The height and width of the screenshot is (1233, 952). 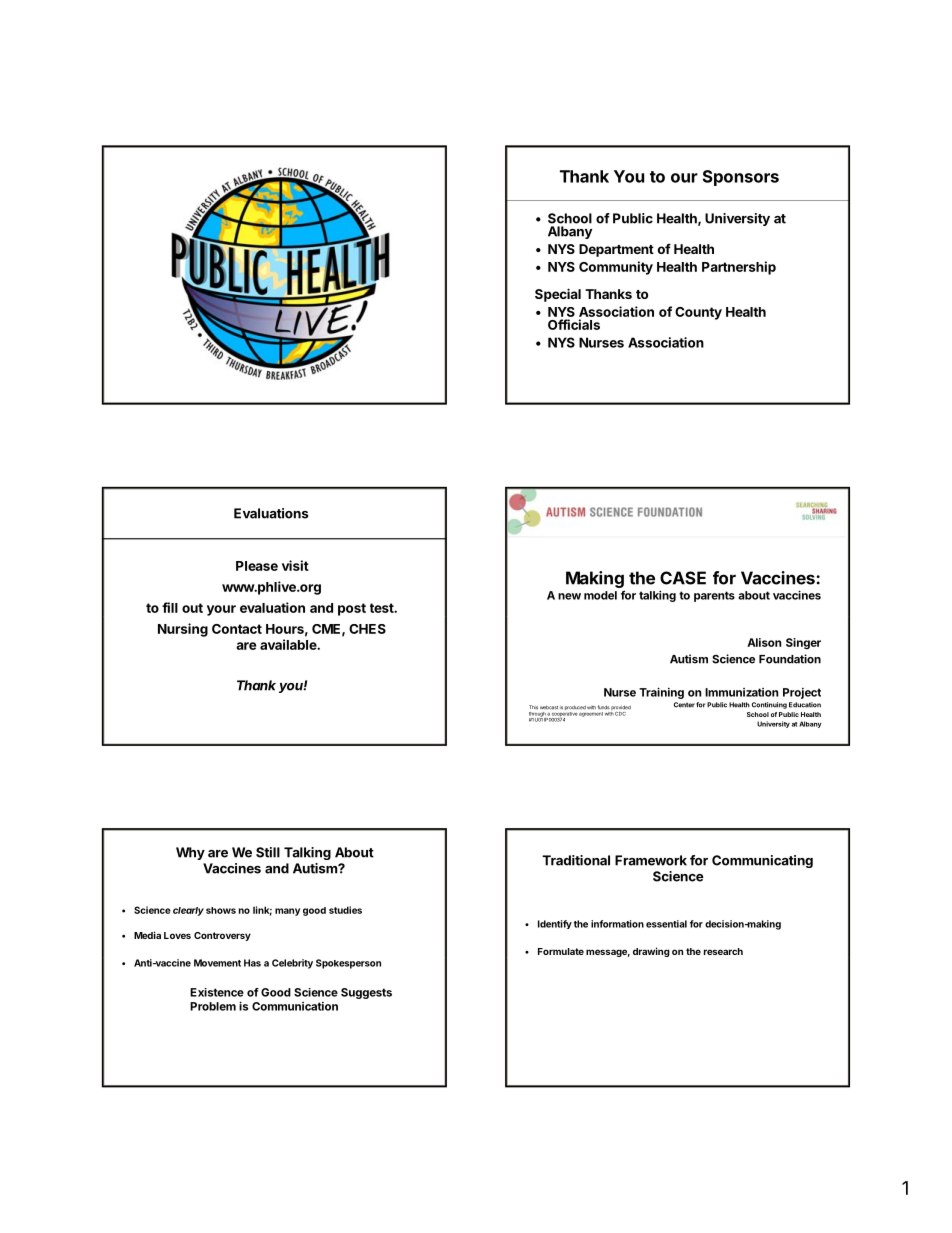 What do you see at coordinates (569, 596) in the screenshot?
I see `new` at bounding box center [569, 596].
